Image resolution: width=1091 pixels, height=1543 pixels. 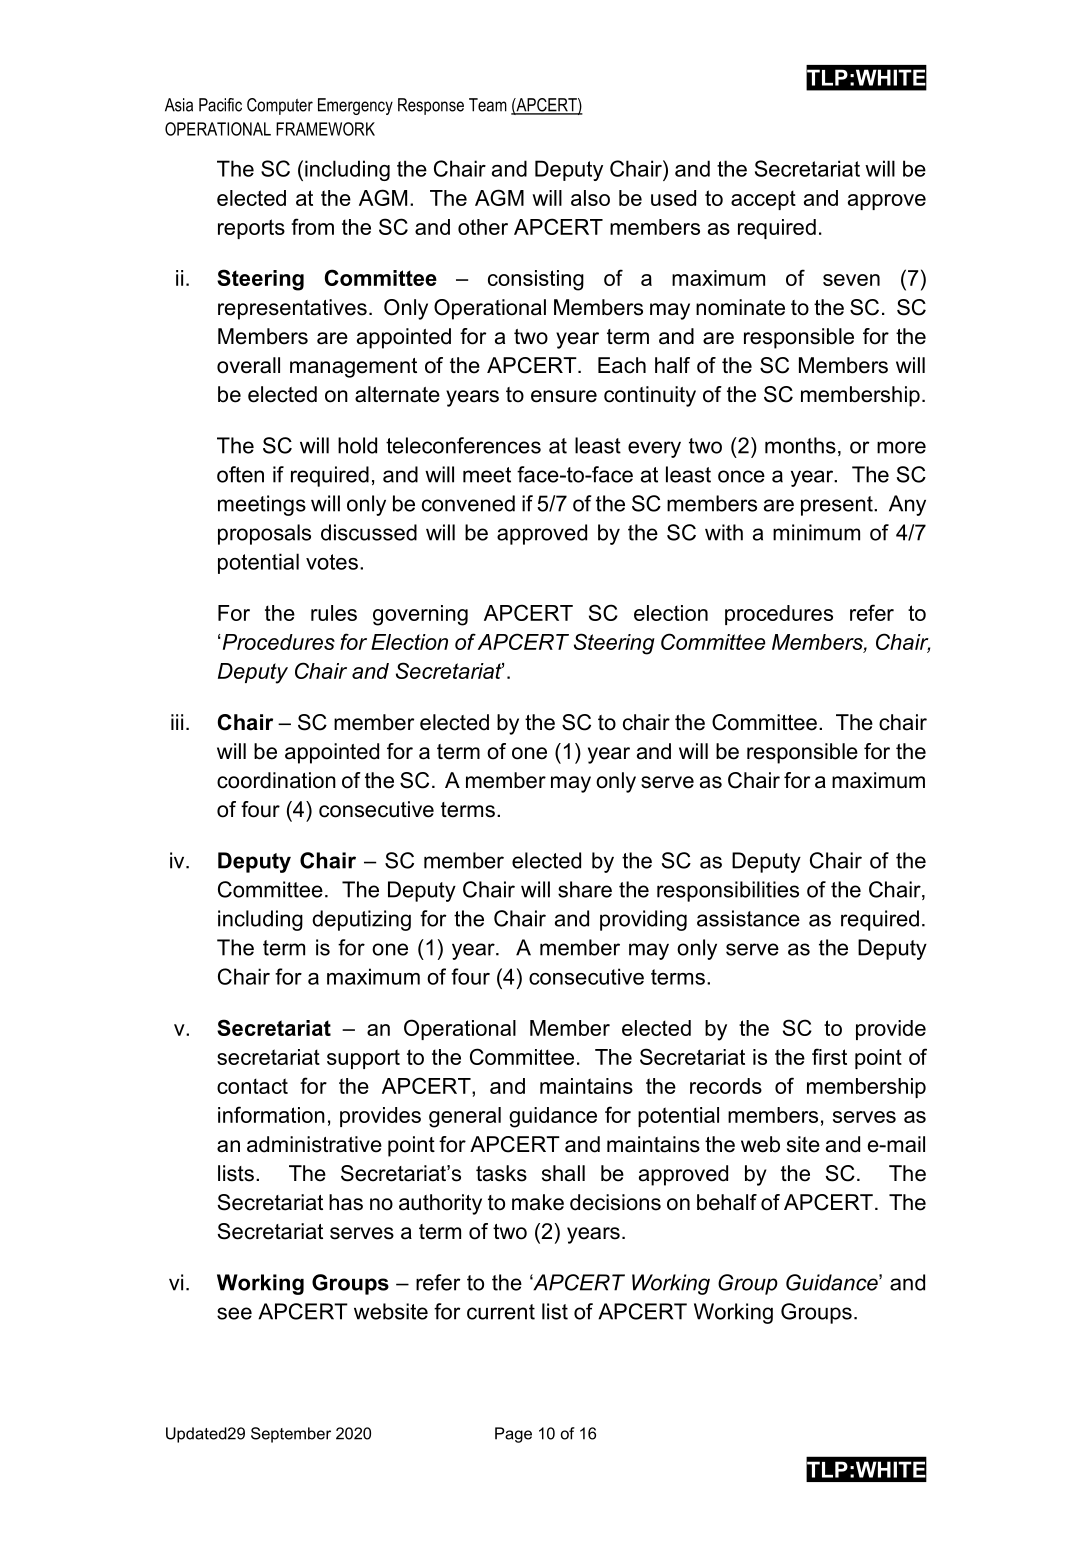 I want to click on decisions, so click(x=615, y=1202).
